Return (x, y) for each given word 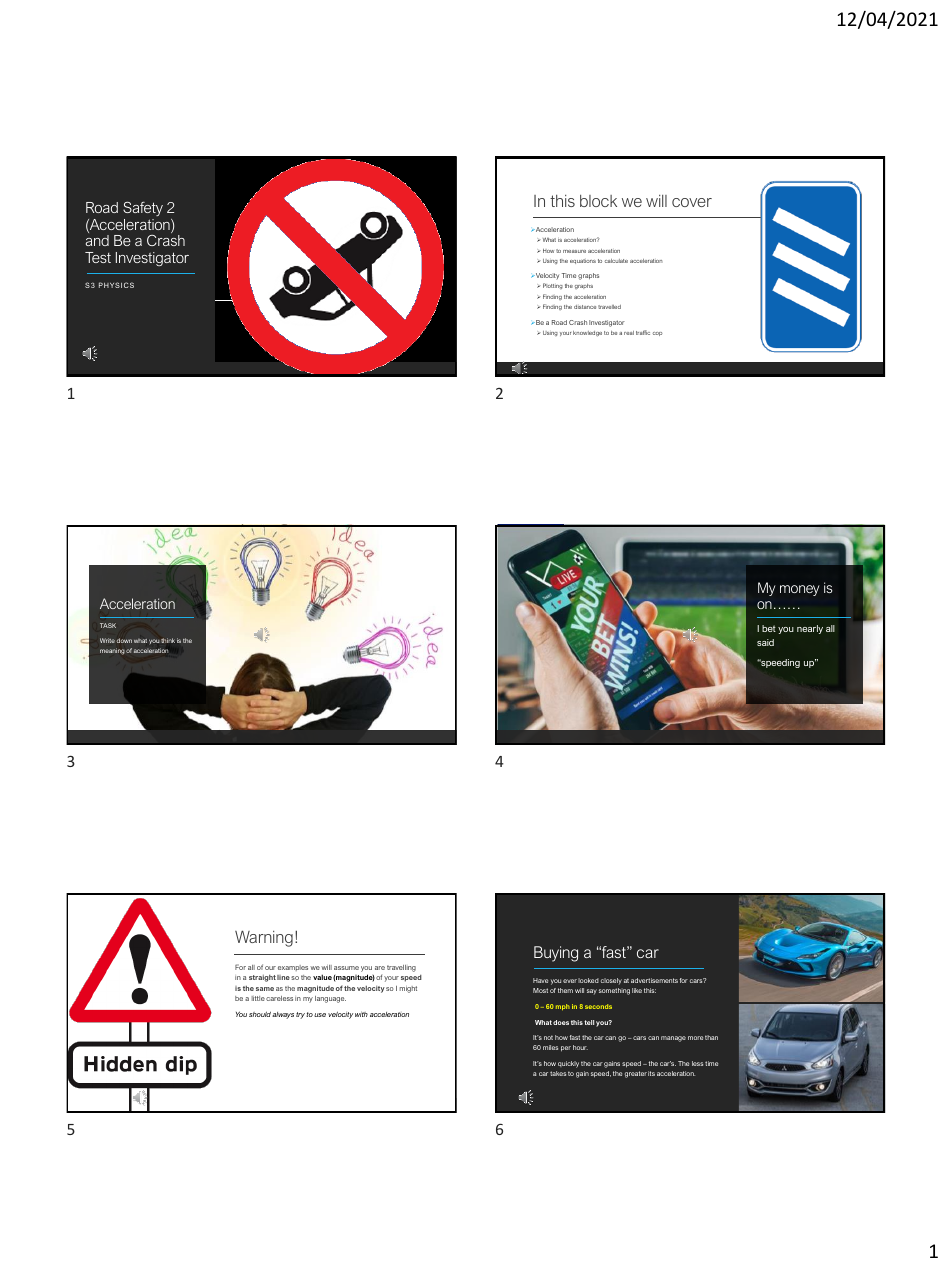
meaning (112, 651)
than (711, 1037)
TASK (108, 625)
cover (692, 202)
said (765, 642)
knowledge (587, 334)
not (548, 1037)
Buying (556, 954)
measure (574, 251)
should (260, 1014)
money (799, 590)
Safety (143, 209)
